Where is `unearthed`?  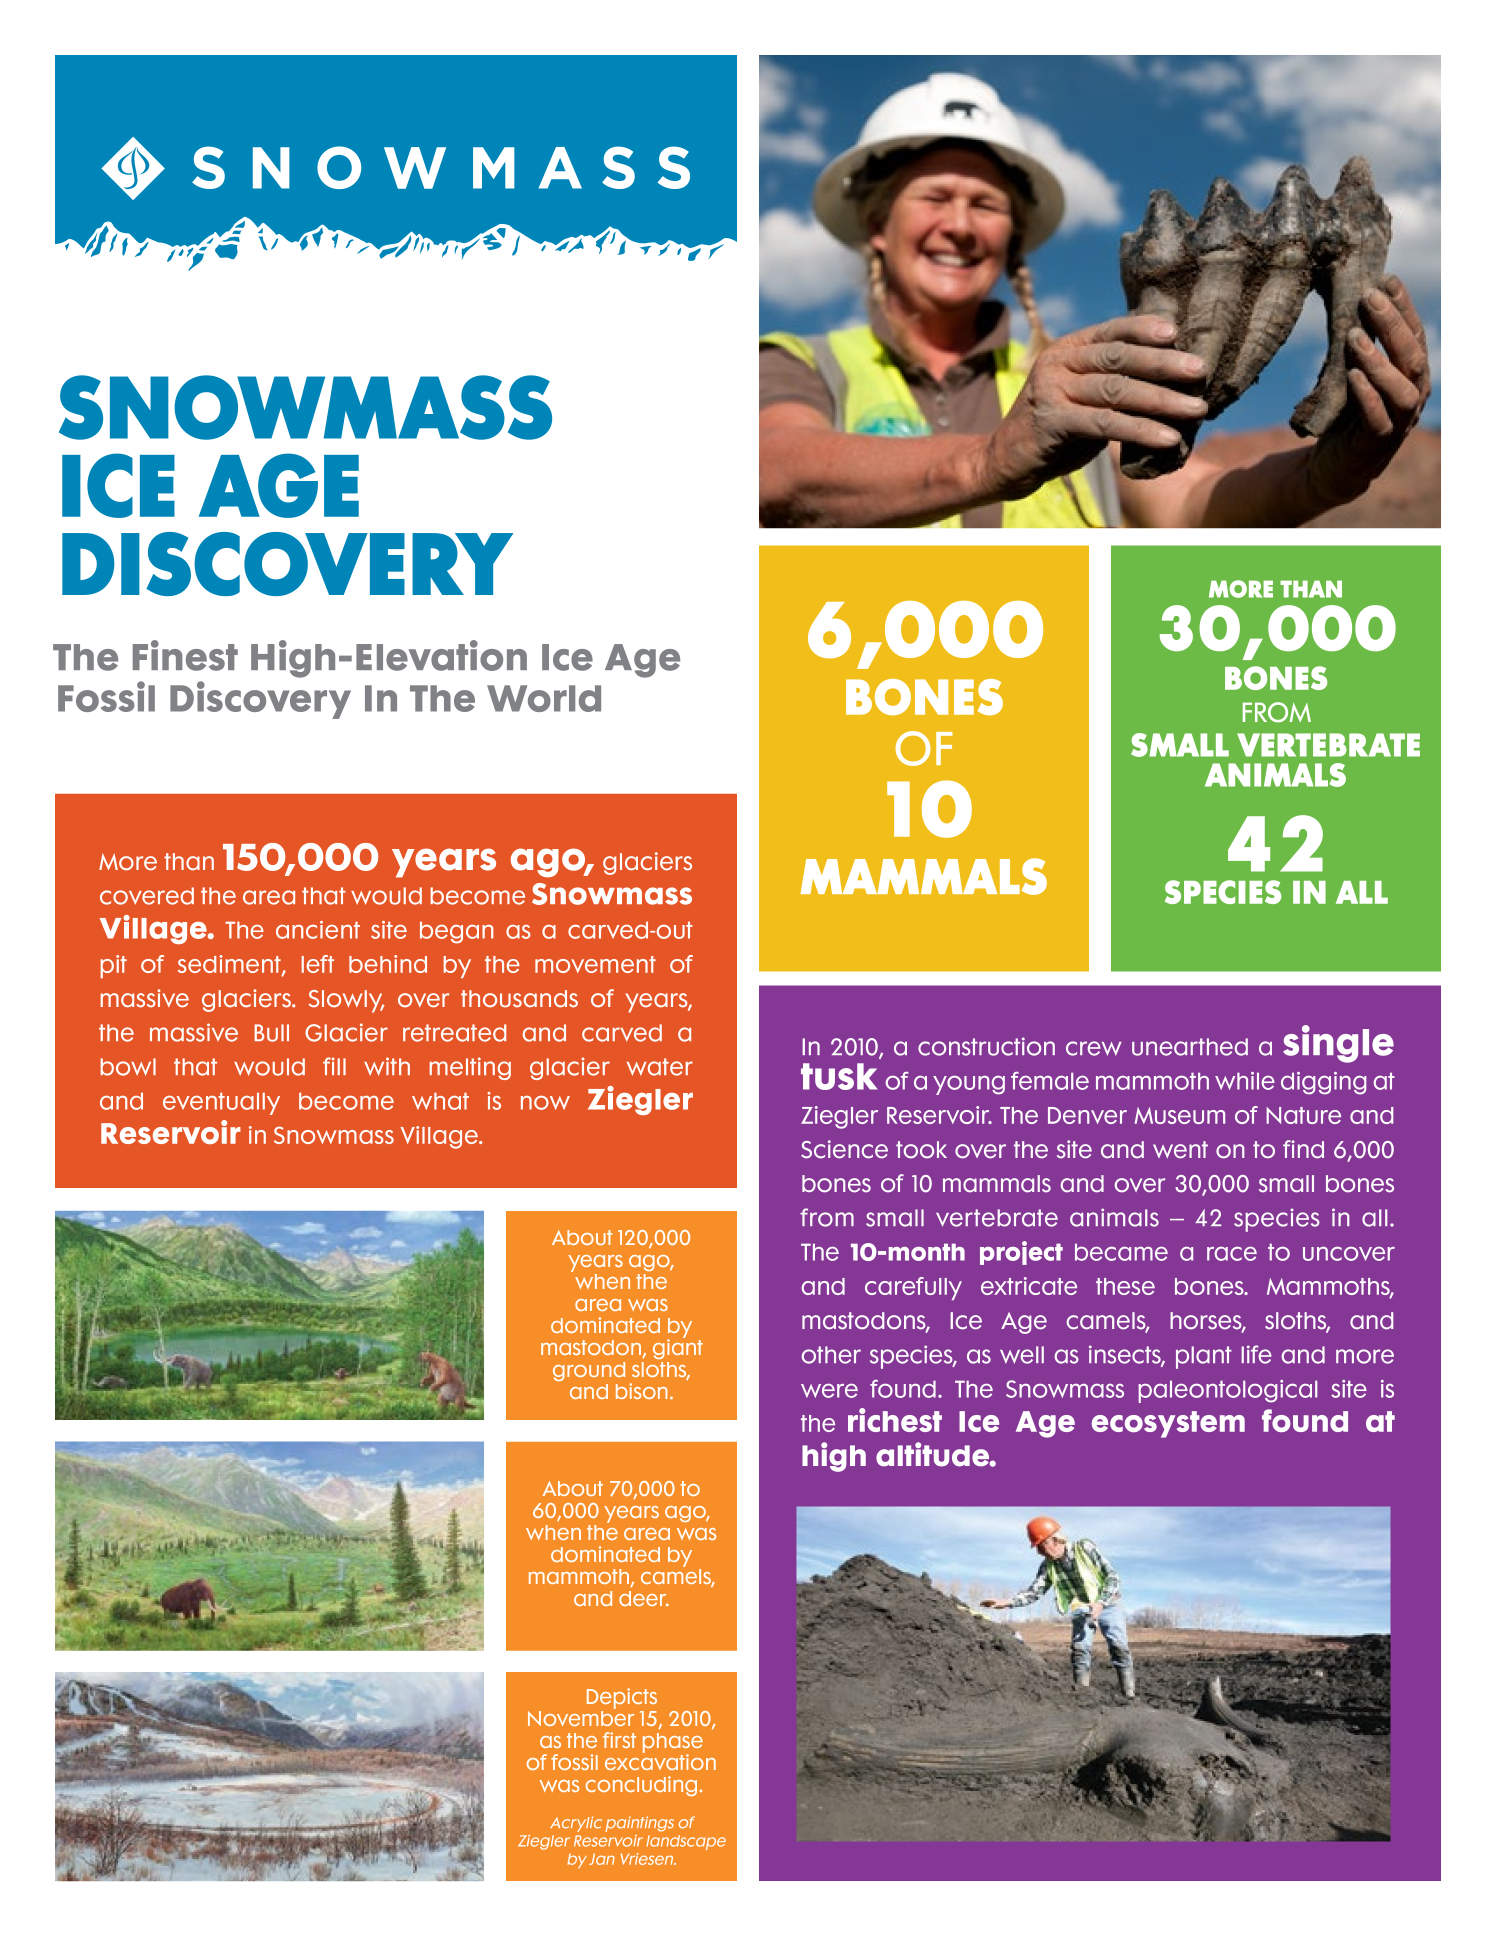 unearthed is located at coordinates (1190, 1047).
